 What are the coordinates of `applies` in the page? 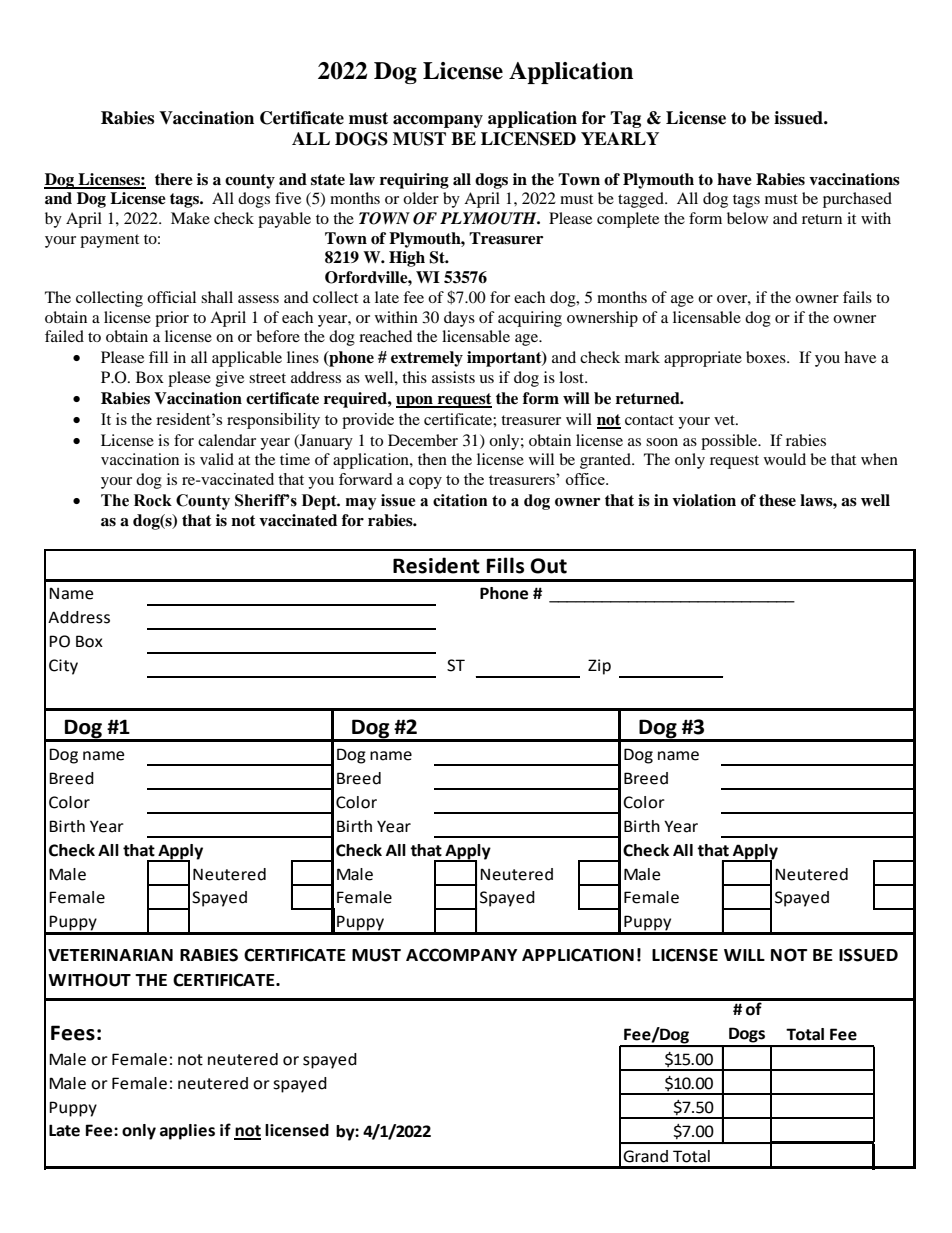 It's located at (187, 1132).
